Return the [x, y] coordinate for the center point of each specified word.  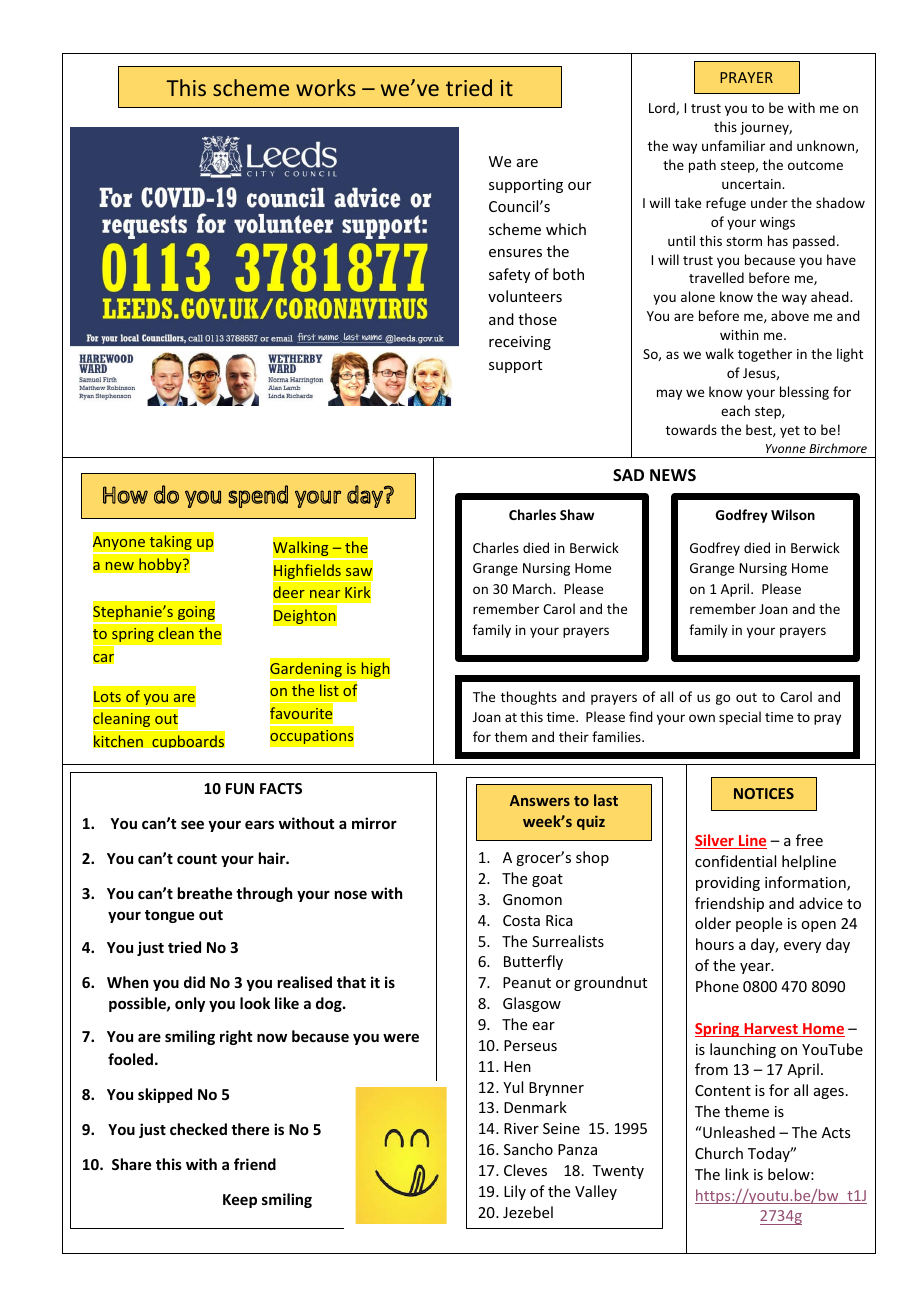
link [737, 1174]
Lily [515, 1192]
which [566, 229]
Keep [240, 1201]
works [326, 87]
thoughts [529, 698]
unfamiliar [733, 145]
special [740, 718]
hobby [161, 565]
